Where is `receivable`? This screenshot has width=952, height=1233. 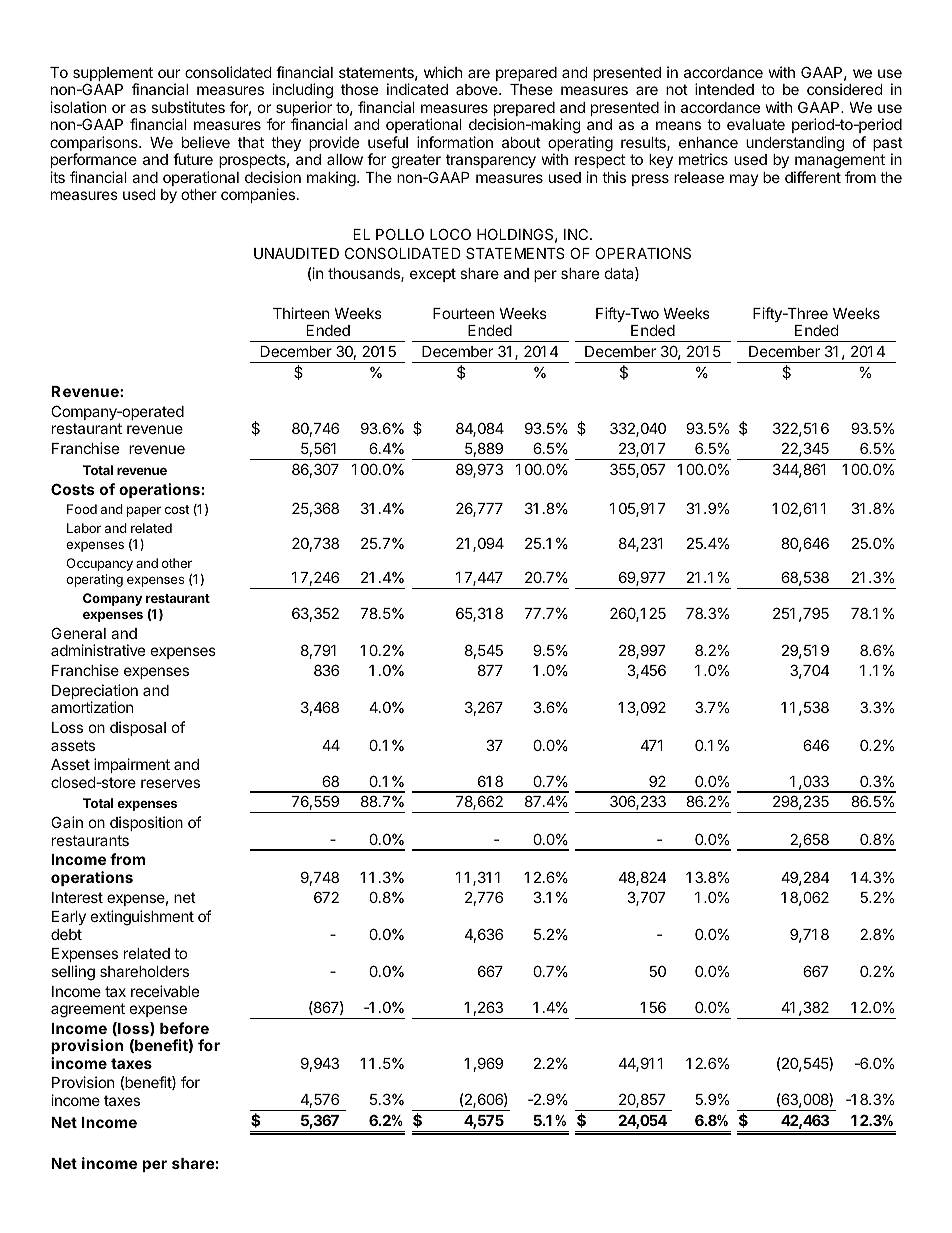
receivable is located at coordinates (165, 991).
